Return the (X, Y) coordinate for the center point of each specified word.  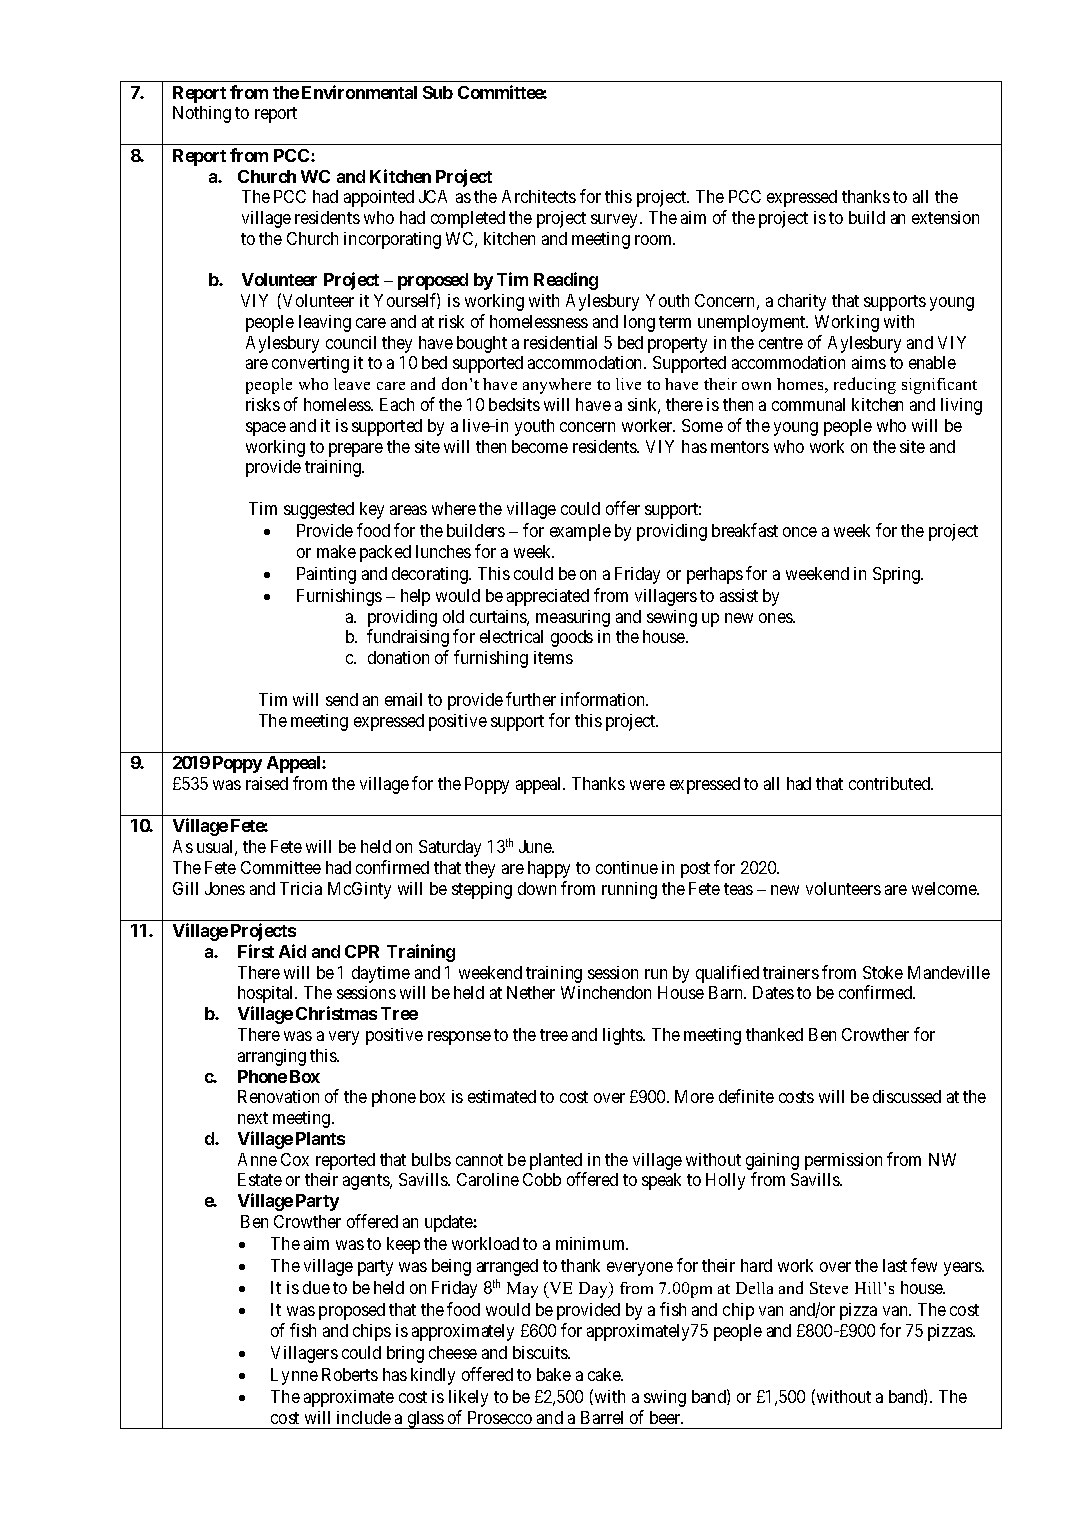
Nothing (202, 114)
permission (843, 1161)
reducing (865, 385)
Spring (897, 575)
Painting (326, 575)
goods (572, 638)
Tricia (301, 888)
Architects (539, 196)
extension (945, 217)
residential (560, 342)
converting (310, 364)
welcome (945, 888)
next (253, 1118)
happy (549, 869)
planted (556, 1161)
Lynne (294, 1376)
